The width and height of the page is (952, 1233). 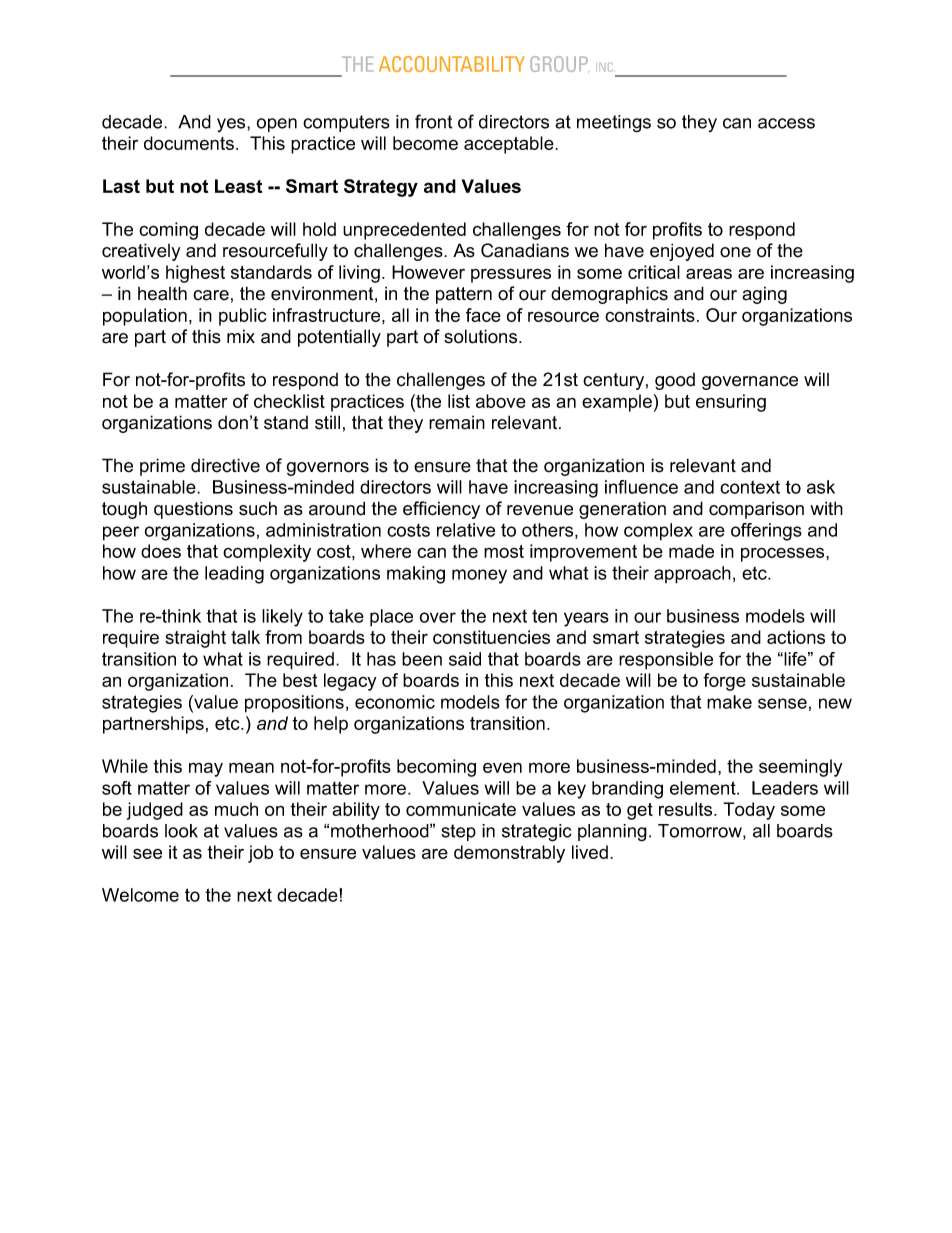 I want to click on access, so click(x=786, y=123).
